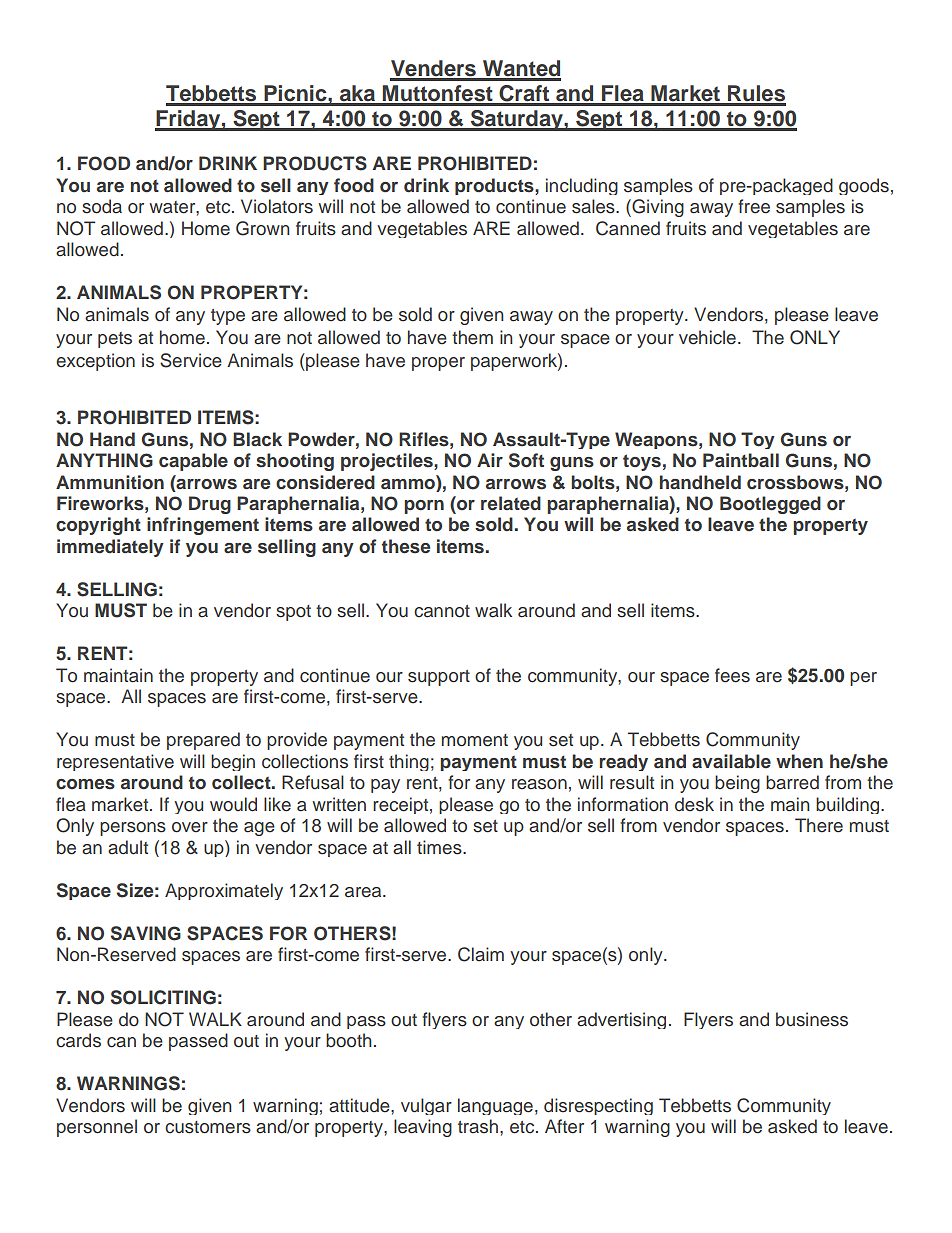 The height and width of the screenshot is (1233, 952). What do you see at coordinates (293, 613) in the screenshot?
I see `spot` at bounding box center [293, 613].
